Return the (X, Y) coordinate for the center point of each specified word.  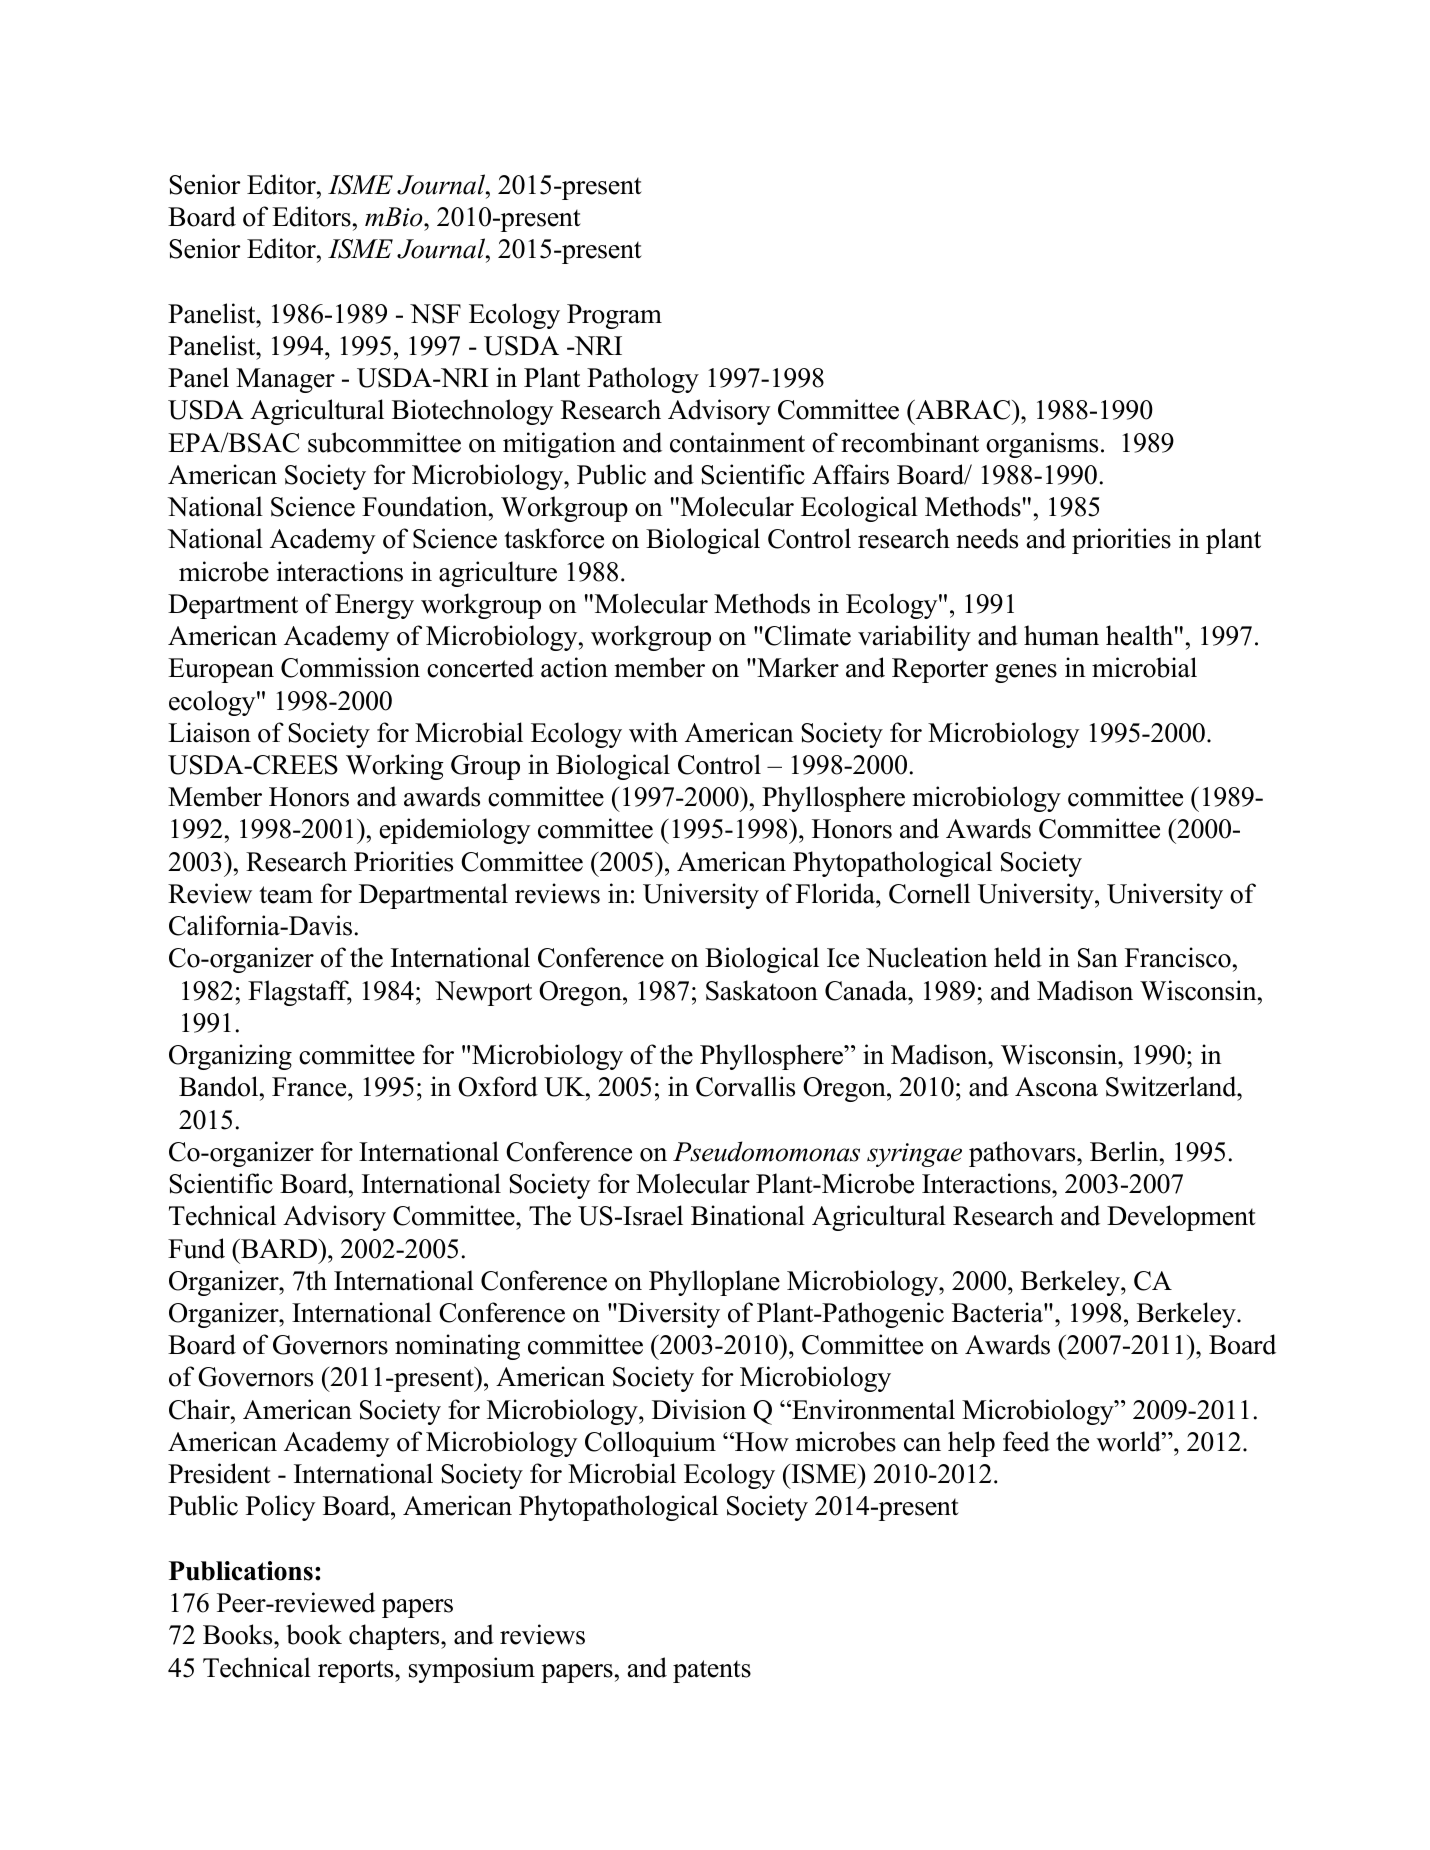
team (286, 895)
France (310, 1087)
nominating (457, 1347)
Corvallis (745, 1086)
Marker (797, 667)
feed (1026, 1441)
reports (357, 1671)
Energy (374, 606)
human (1061, 635)
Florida (836, 893)
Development (1181, 1218)
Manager (285, 380)
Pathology (643, 380)
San (1098, 958)
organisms (1042, 445)
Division (699, 1409)
